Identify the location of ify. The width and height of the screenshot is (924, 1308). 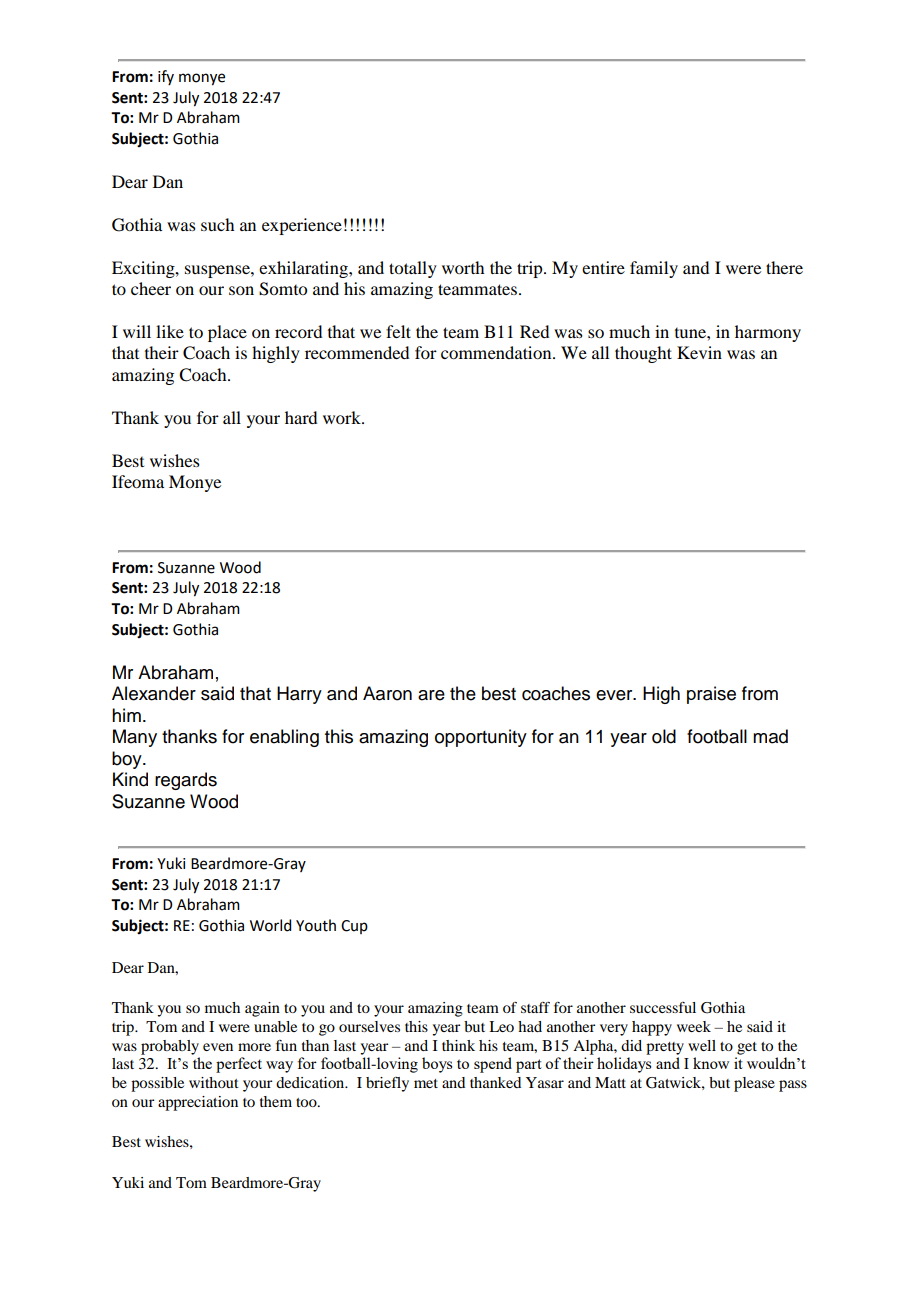
(166, 77).
